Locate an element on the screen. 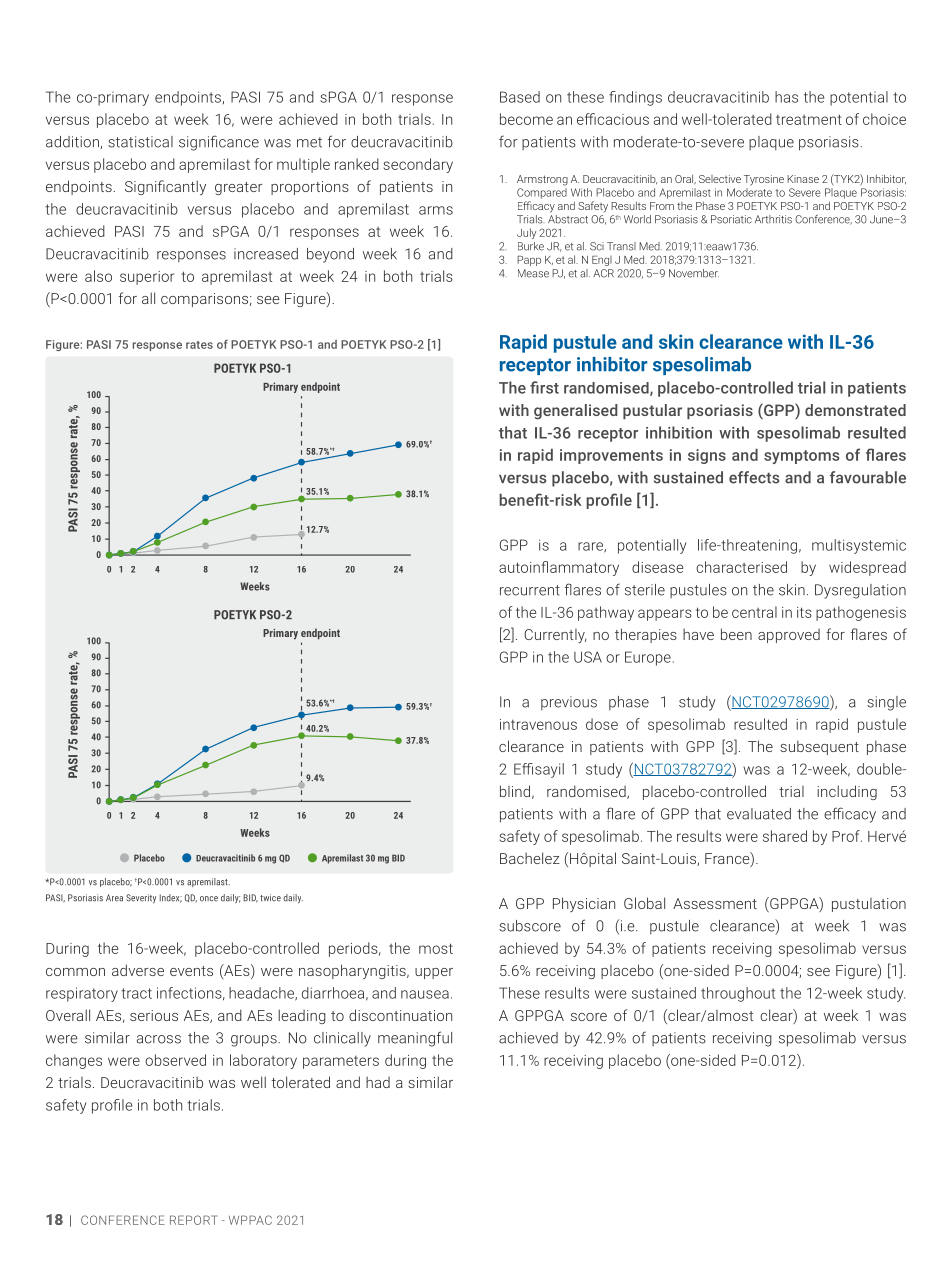  superior is located at coordinates (147, 278).
